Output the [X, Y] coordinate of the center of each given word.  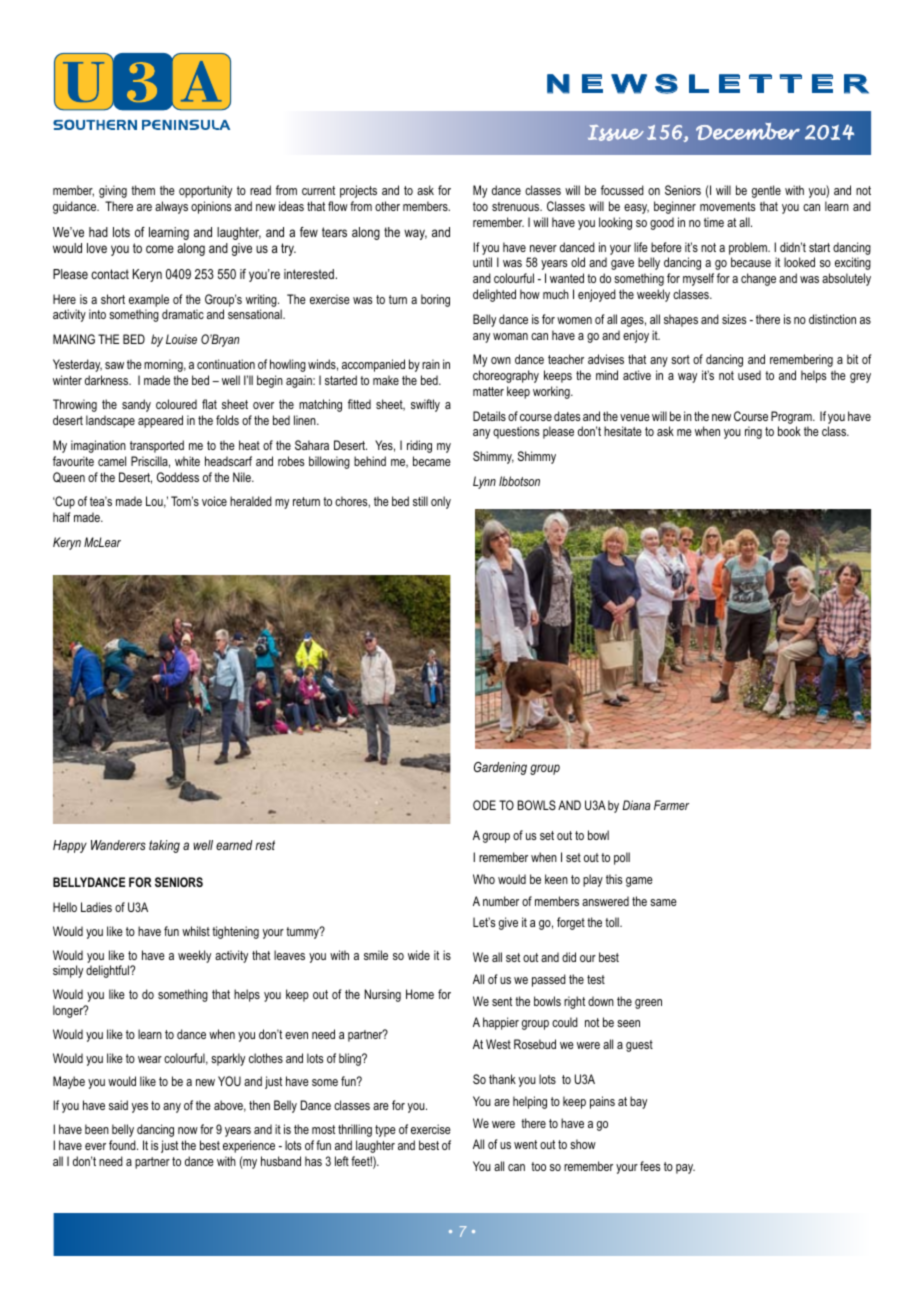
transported [157, 446]
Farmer [671, 805]
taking [164, 846]
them [143, 190]
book [789, 431]
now [188, 1130]
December [748, 131]
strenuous [517, 206]
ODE [484, 805]
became [432, 461]
